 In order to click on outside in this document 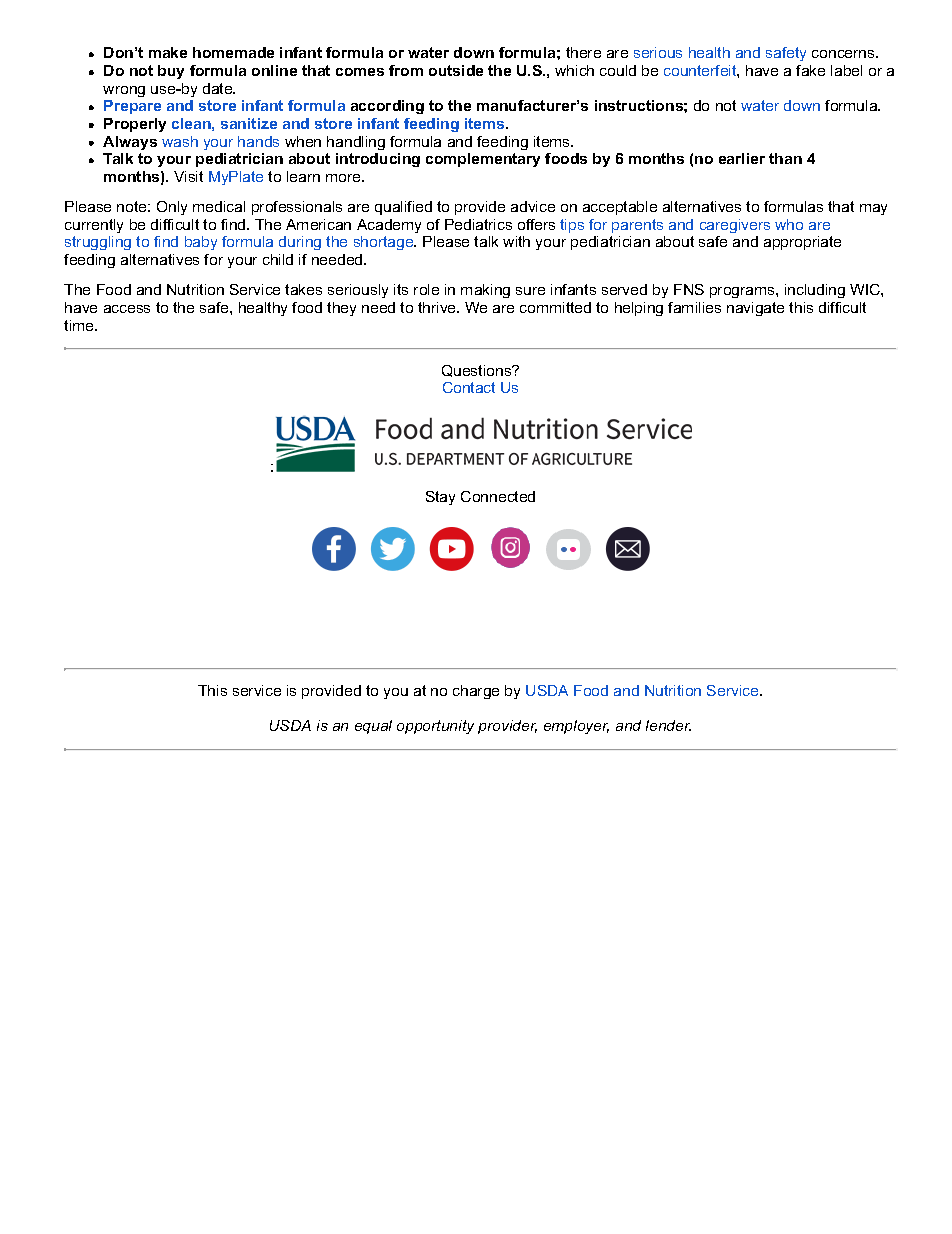, I will do `click(456, 70)`.
